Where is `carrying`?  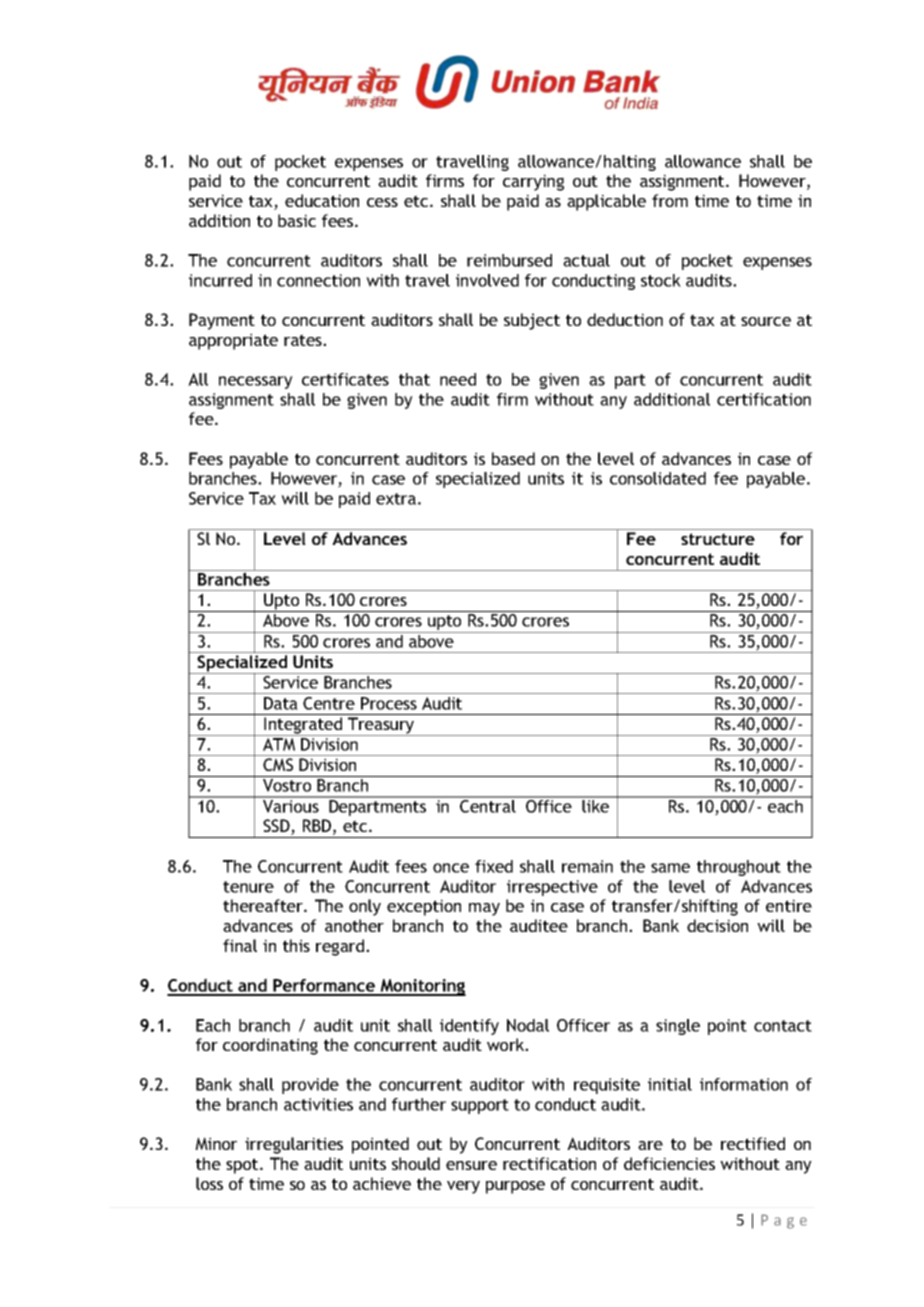 carrying is located at coordinates (533, 182).
